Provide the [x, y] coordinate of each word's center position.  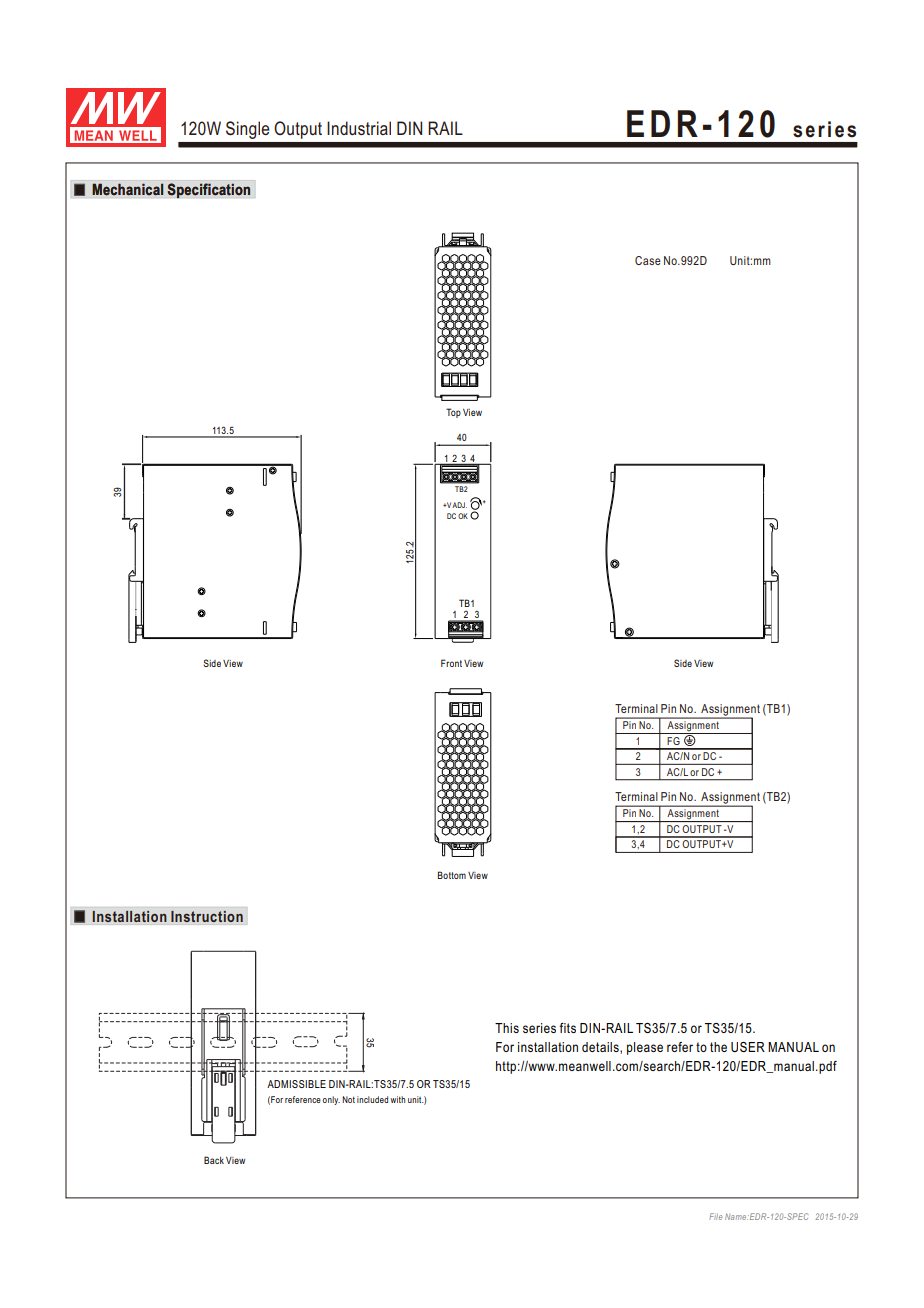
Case [648, 260]
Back [214, 1160]
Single [247, 130]
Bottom [452, 875]
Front [451, 663]
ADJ [459, 505]
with [397, 1099]
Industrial [359, 128]
